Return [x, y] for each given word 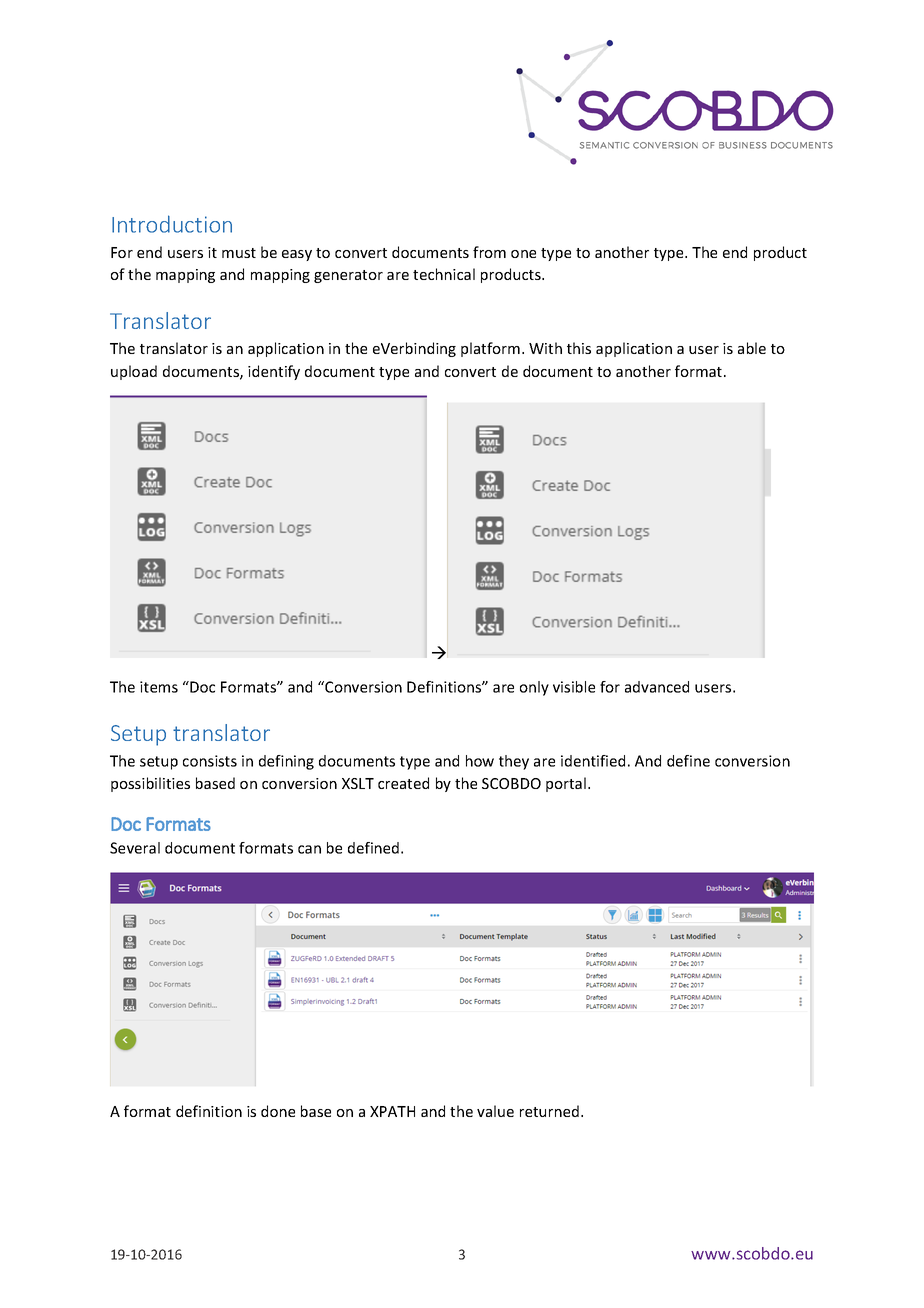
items [159, 687]
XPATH [392, 1111]
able [752, 348]
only [534, 688]
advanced [657, 687]
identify [274, 372]
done [278, 1111]
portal [566, 784]
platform [490, 349]
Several [135, 848]
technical [444, 274]
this [579, 348]
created [403, 783]
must [239, 253]
